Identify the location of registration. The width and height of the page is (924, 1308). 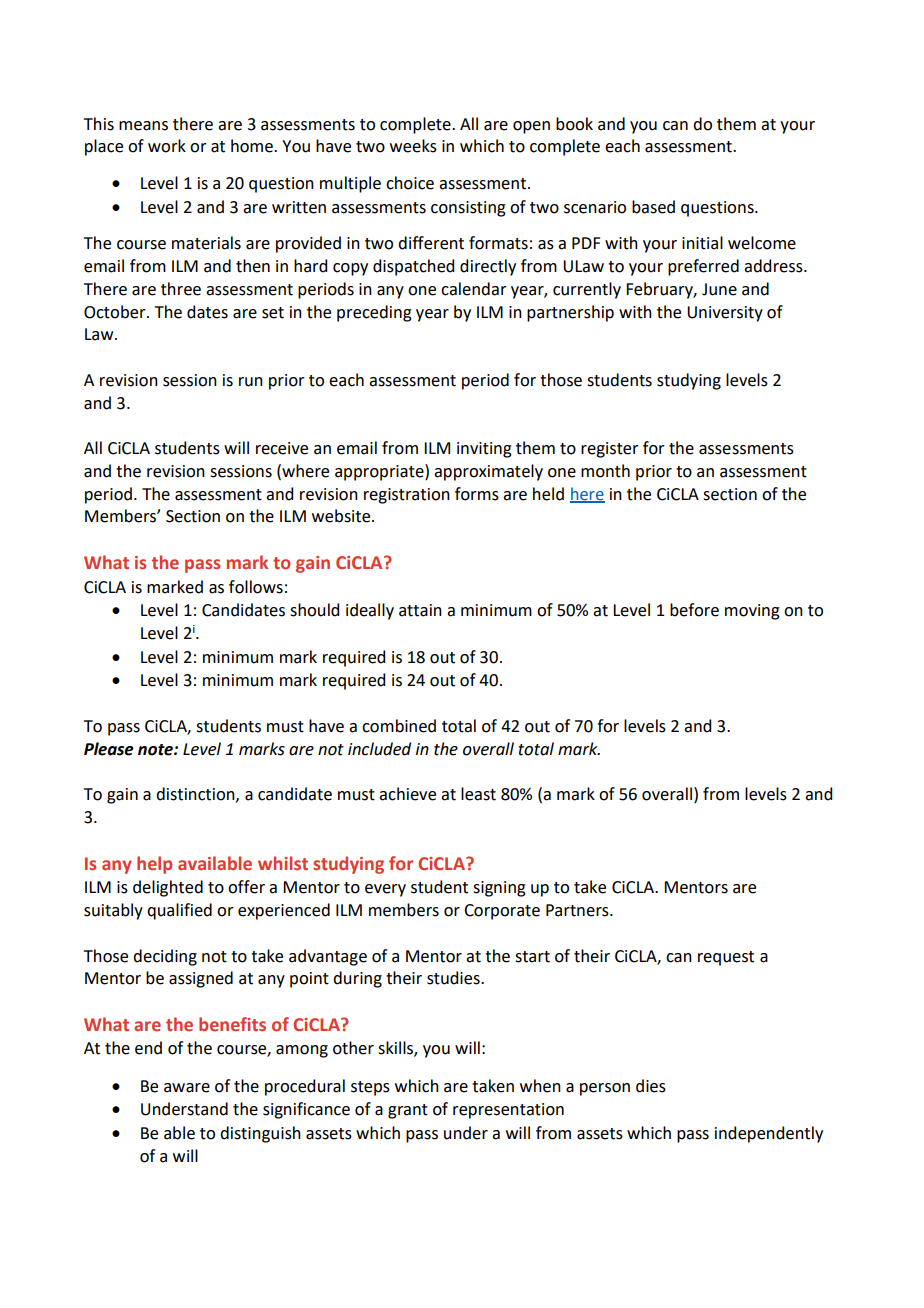
(407, 496).
